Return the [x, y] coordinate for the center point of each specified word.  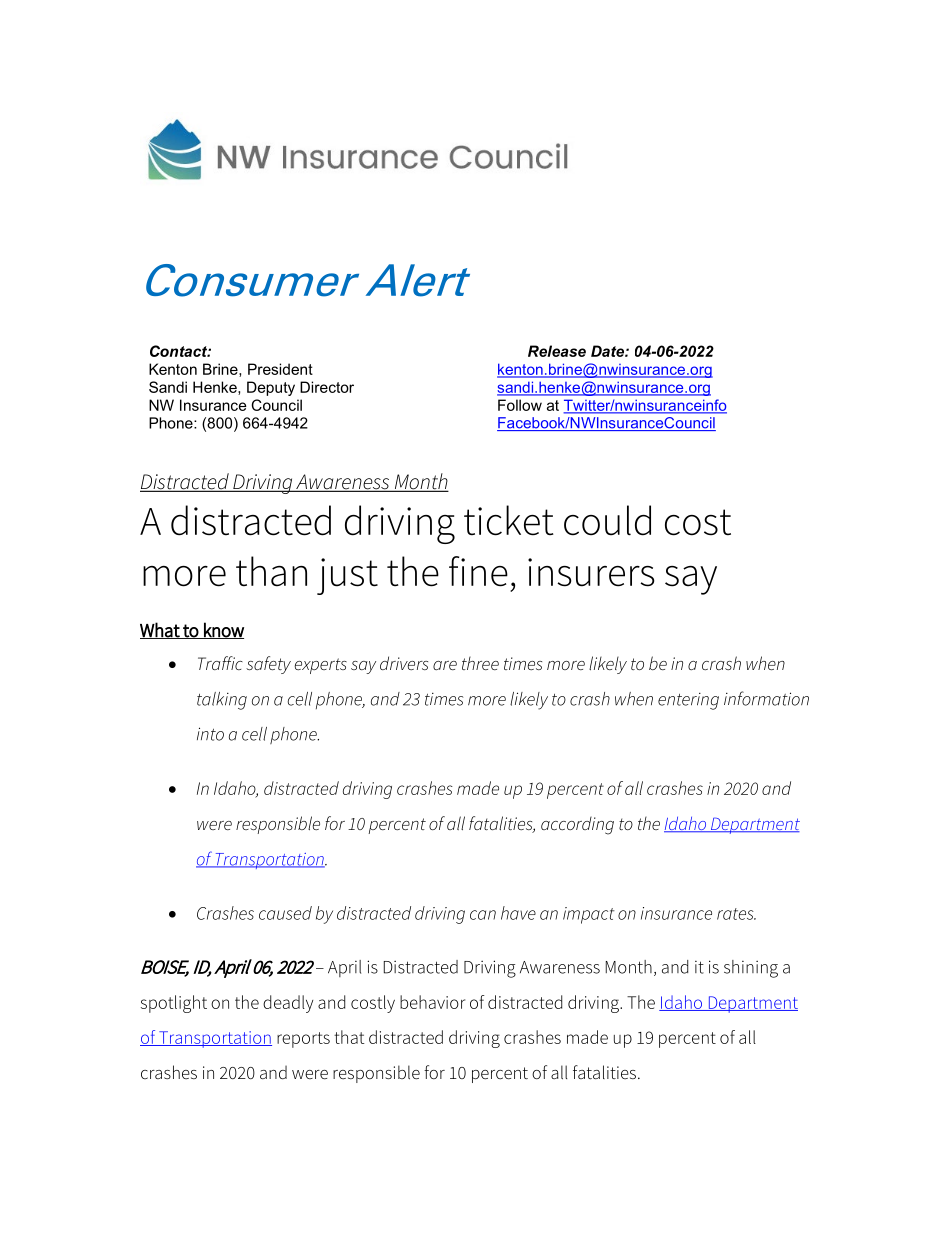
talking [222, 701]
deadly [288, 1004]
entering [688, 701]
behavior [432, 1002]
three [480, 663]
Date [608, 351]
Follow [520, 405]
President [280, 369]
